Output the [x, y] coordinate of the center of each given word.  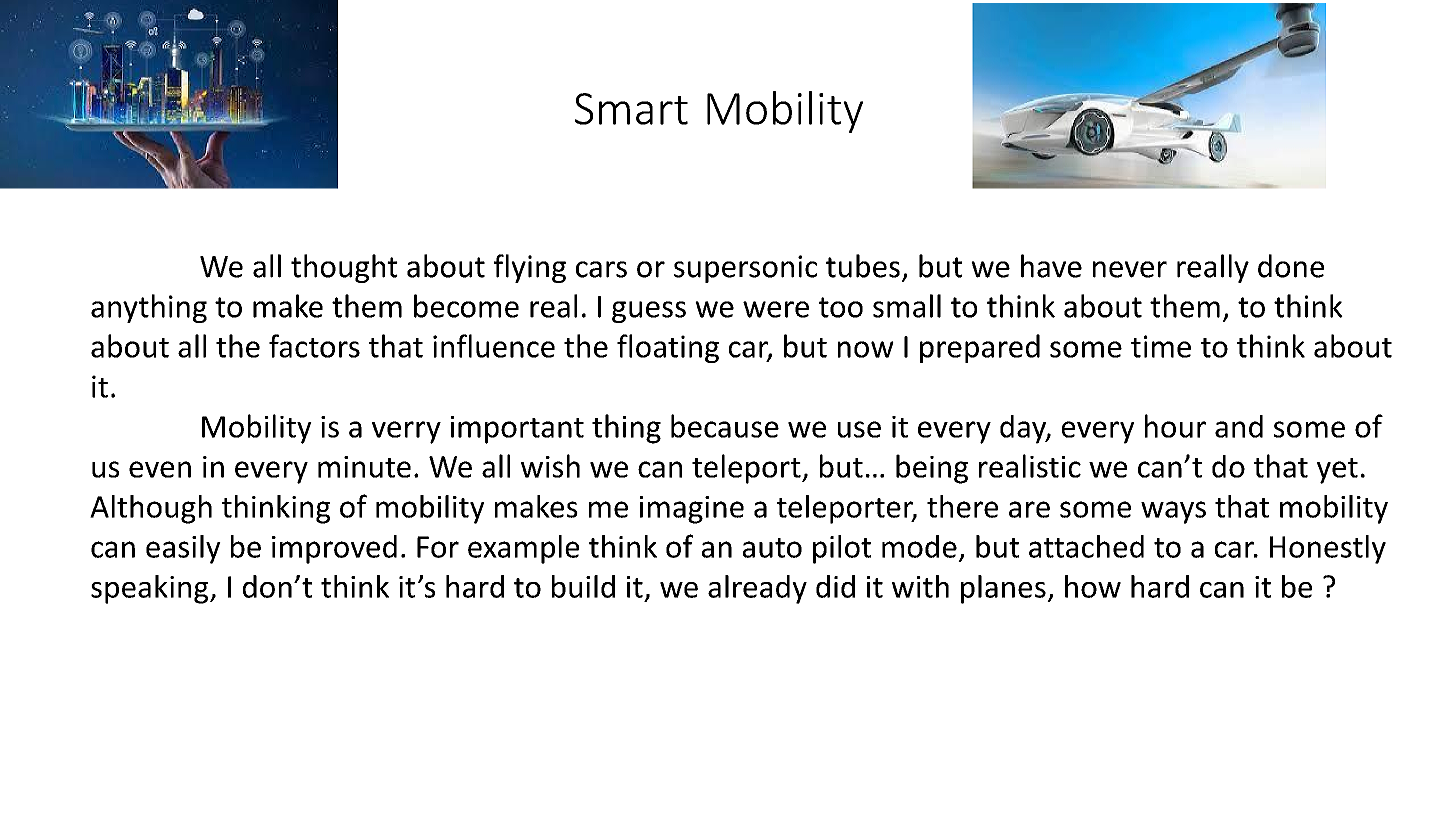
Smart [631, 109]
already [757, 589]
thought [344, 268]
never [1130, 269]
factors [314, 346]
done [1291, 266]
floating [668, 348]
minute [364, 467]
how [1093, 586]
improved [334, 549]
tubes [863, 266]
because [725, 426]
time [1161, 346]
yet [1337, 471]
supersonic [745, 269]
